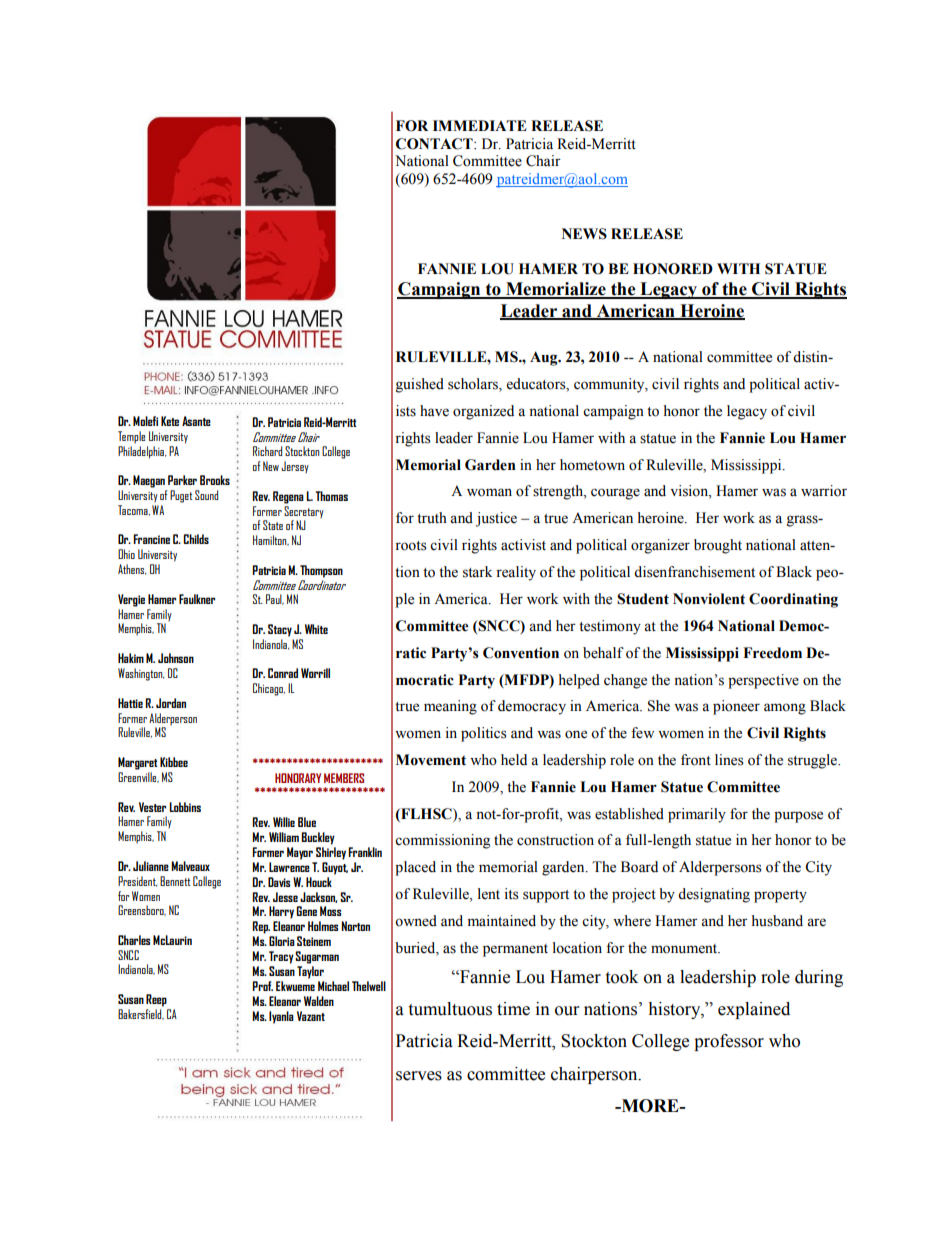 This document has width=952, height=1233. I want to click on tumultuous, so click(450, 1009).
